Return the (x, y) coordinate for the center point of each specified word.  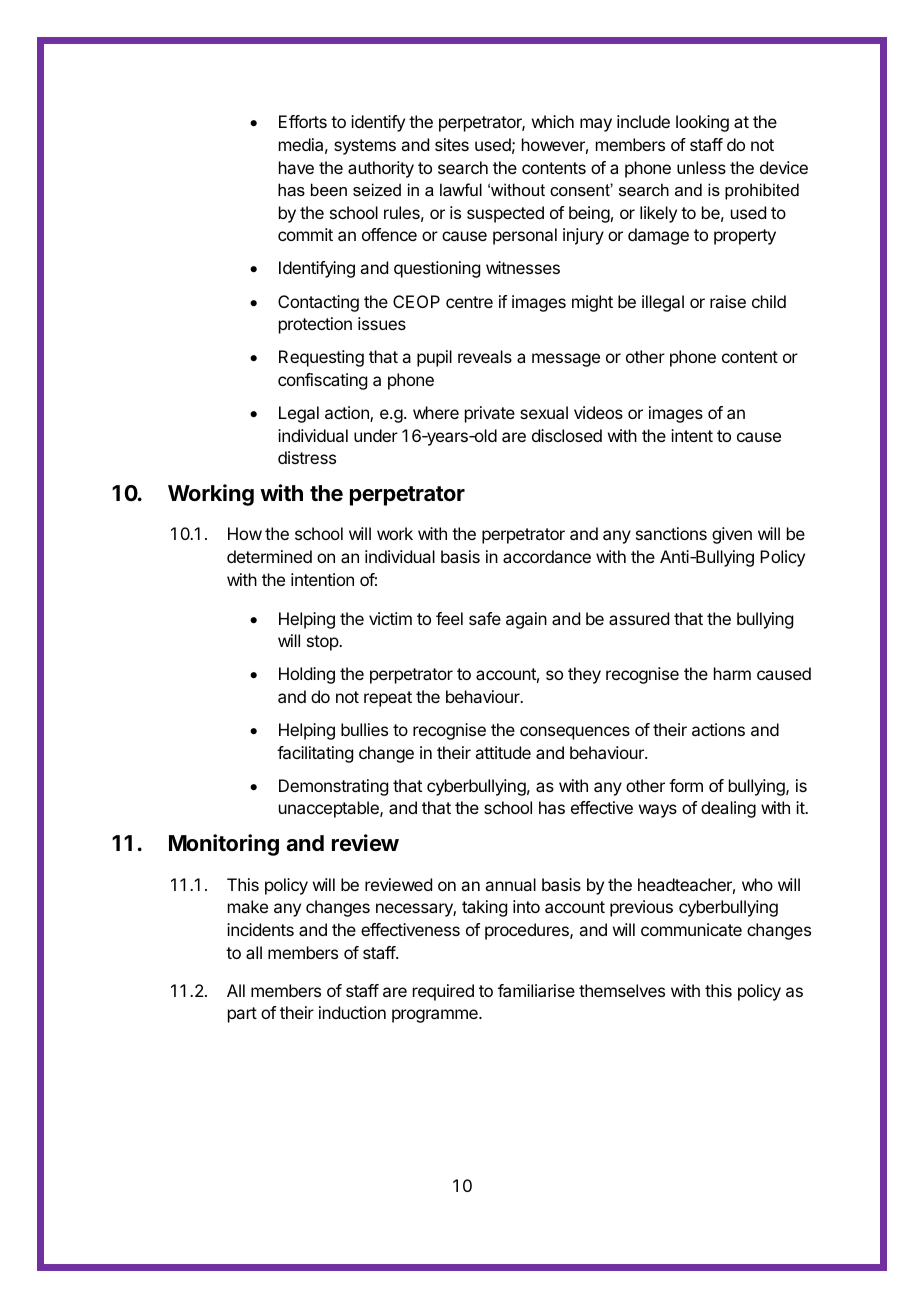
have (296, 167)
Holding (307, 675)
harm (732, 673)
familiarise (536, 990)
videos (598, 412)
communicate (691, 929)
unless (701, 167)
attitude (503, 752)
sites (452, 144)
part (242, 1015)
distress (307, 457)
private (490, 414)
